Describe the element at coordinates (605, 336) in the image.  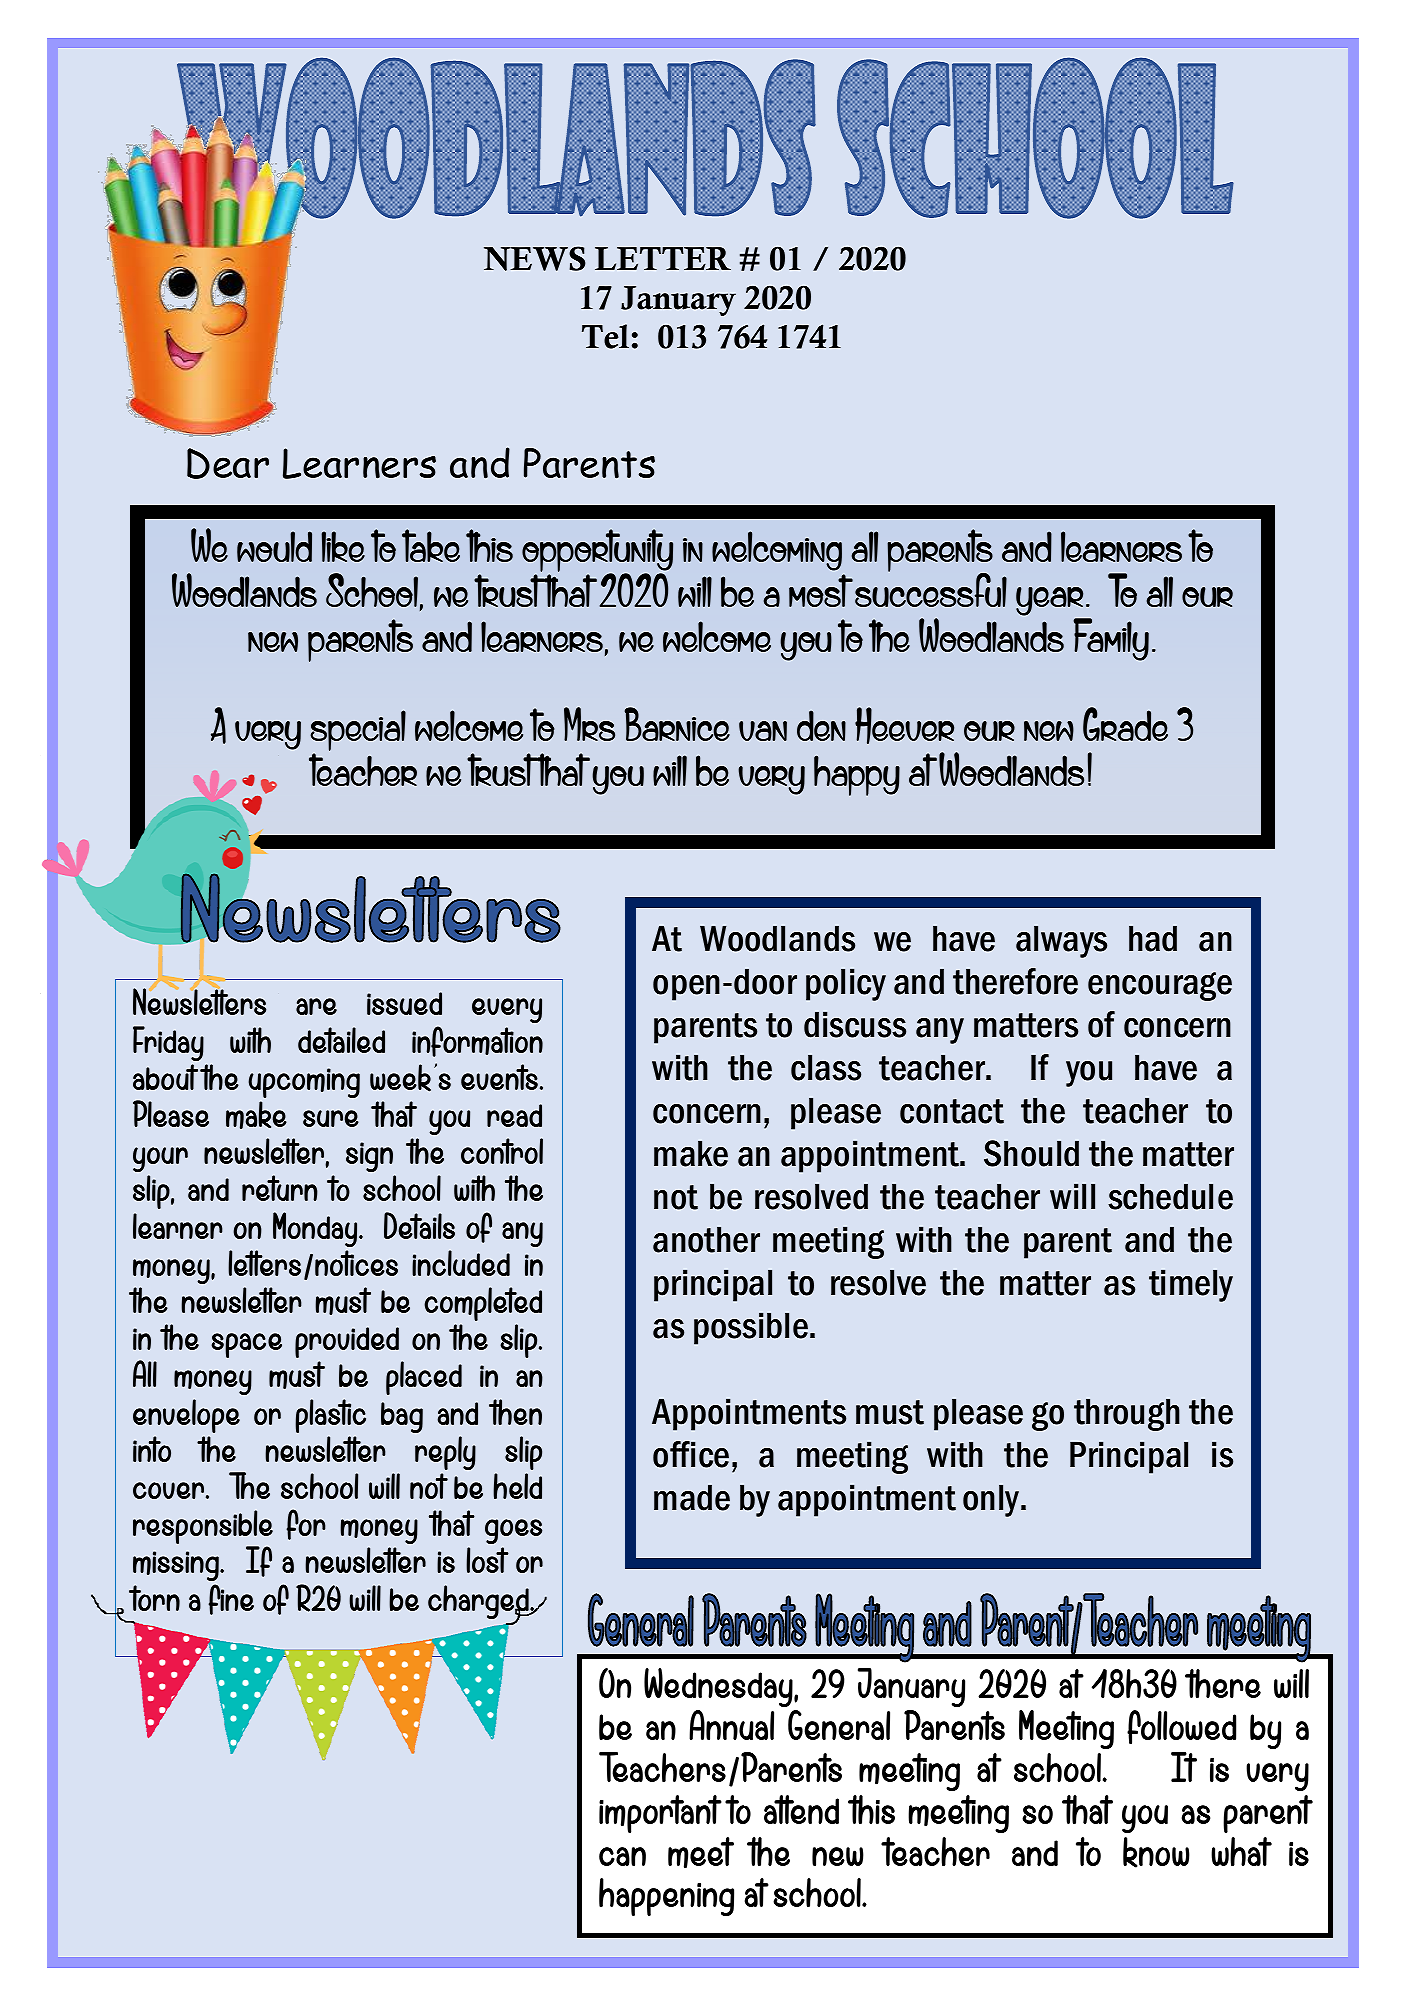
I see `Tel` at that location.
